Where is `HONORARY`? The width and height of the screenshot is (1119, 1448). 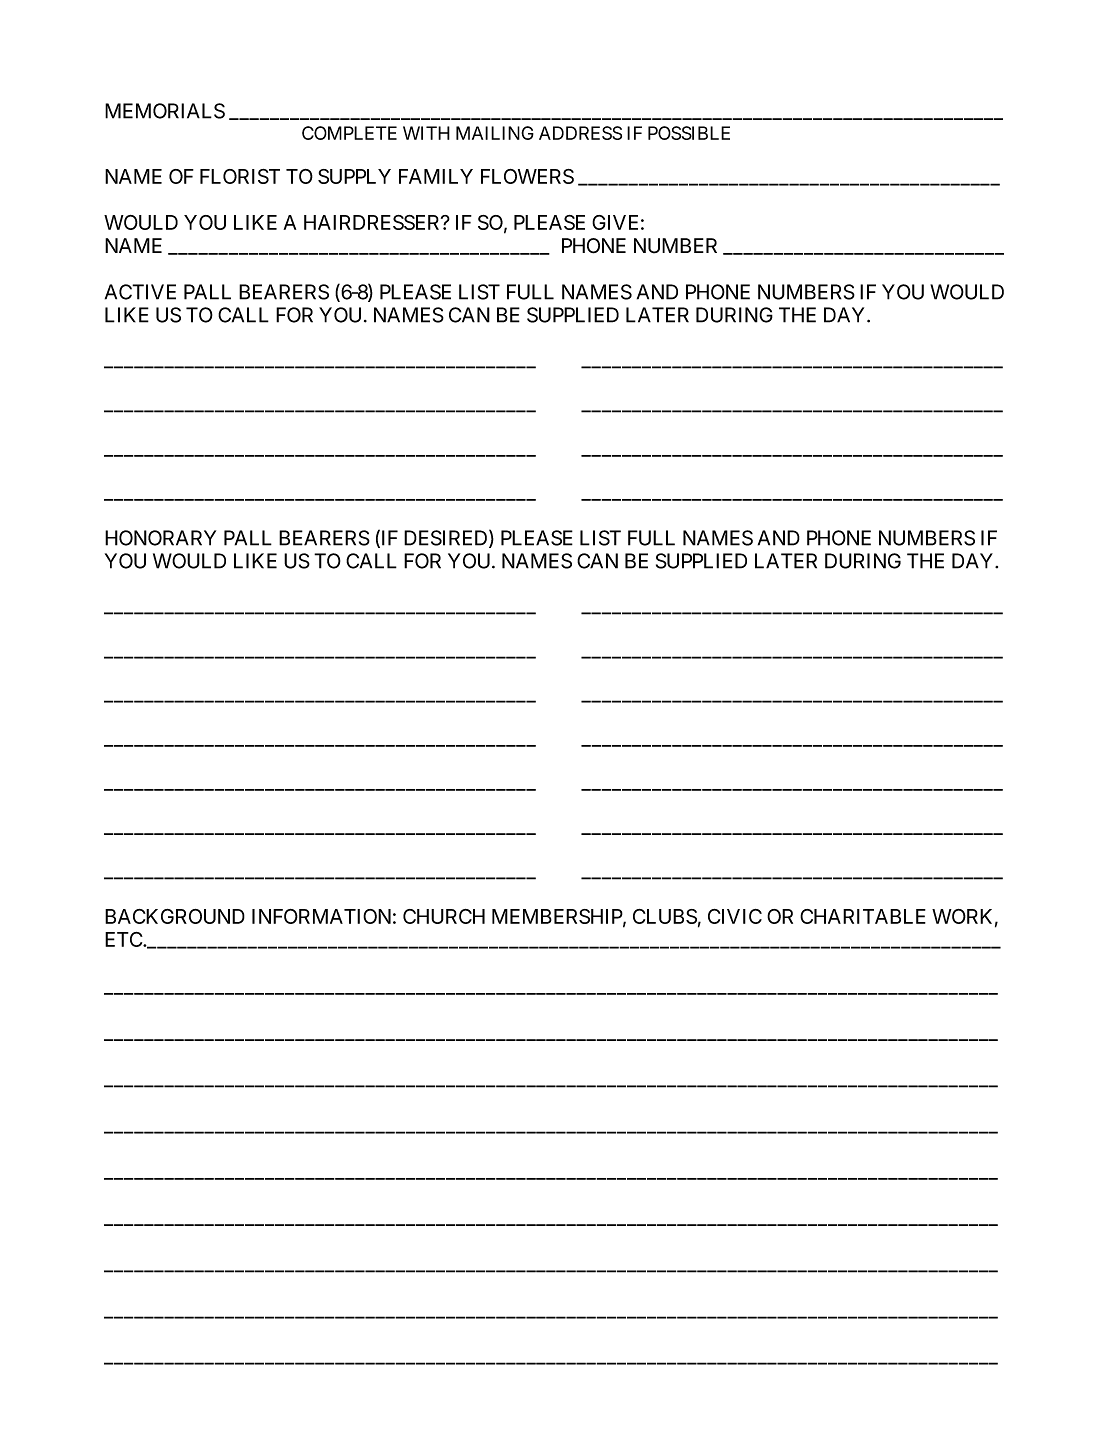 HONORARY is located at coordinates (160, 538).
